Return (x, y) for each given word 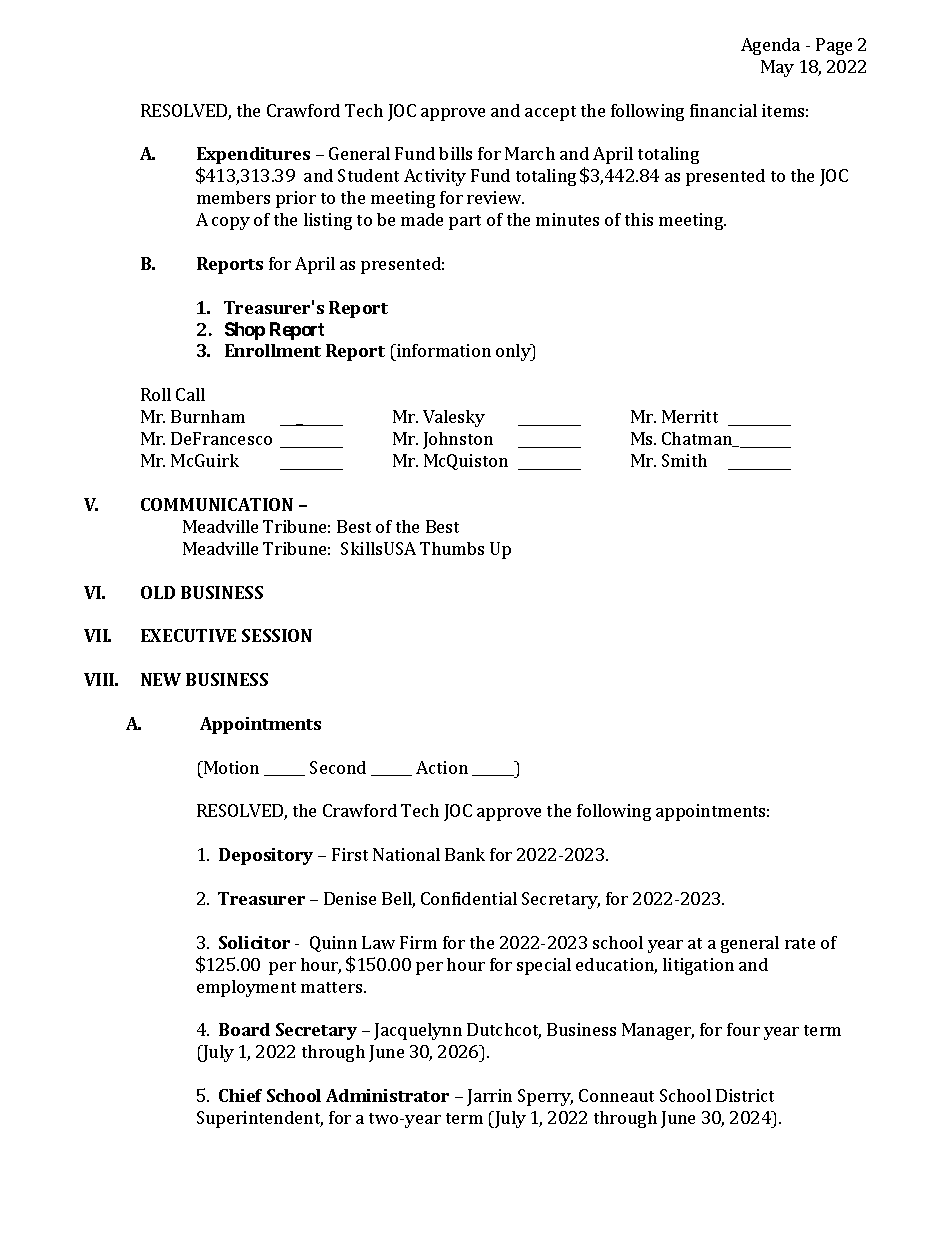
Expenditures (253, 155)
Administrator (387, 1095)
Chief (240, 1095)
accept (550, 113)
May (777, 68)
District (745, 1095)
